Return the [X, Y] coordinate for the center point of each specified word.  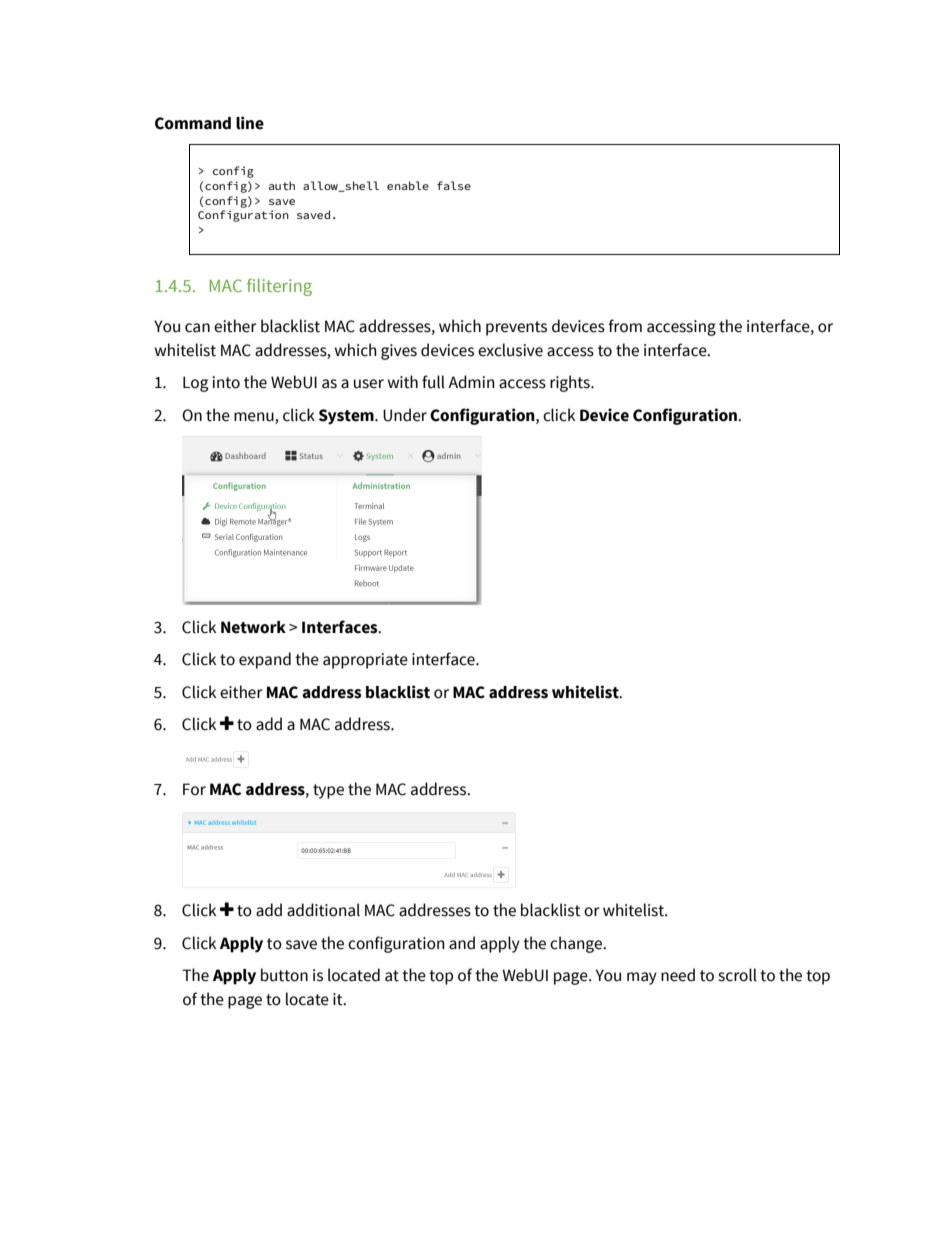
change [577, 944]
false [454, 185]
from [625, 326]
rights [571, 383]
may [642, 978]
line [250, 123]
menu [254, 417]
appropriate [365, 661]
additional [323, 910]
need [678, 975]
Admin [471, 382]
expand [265, 660]
